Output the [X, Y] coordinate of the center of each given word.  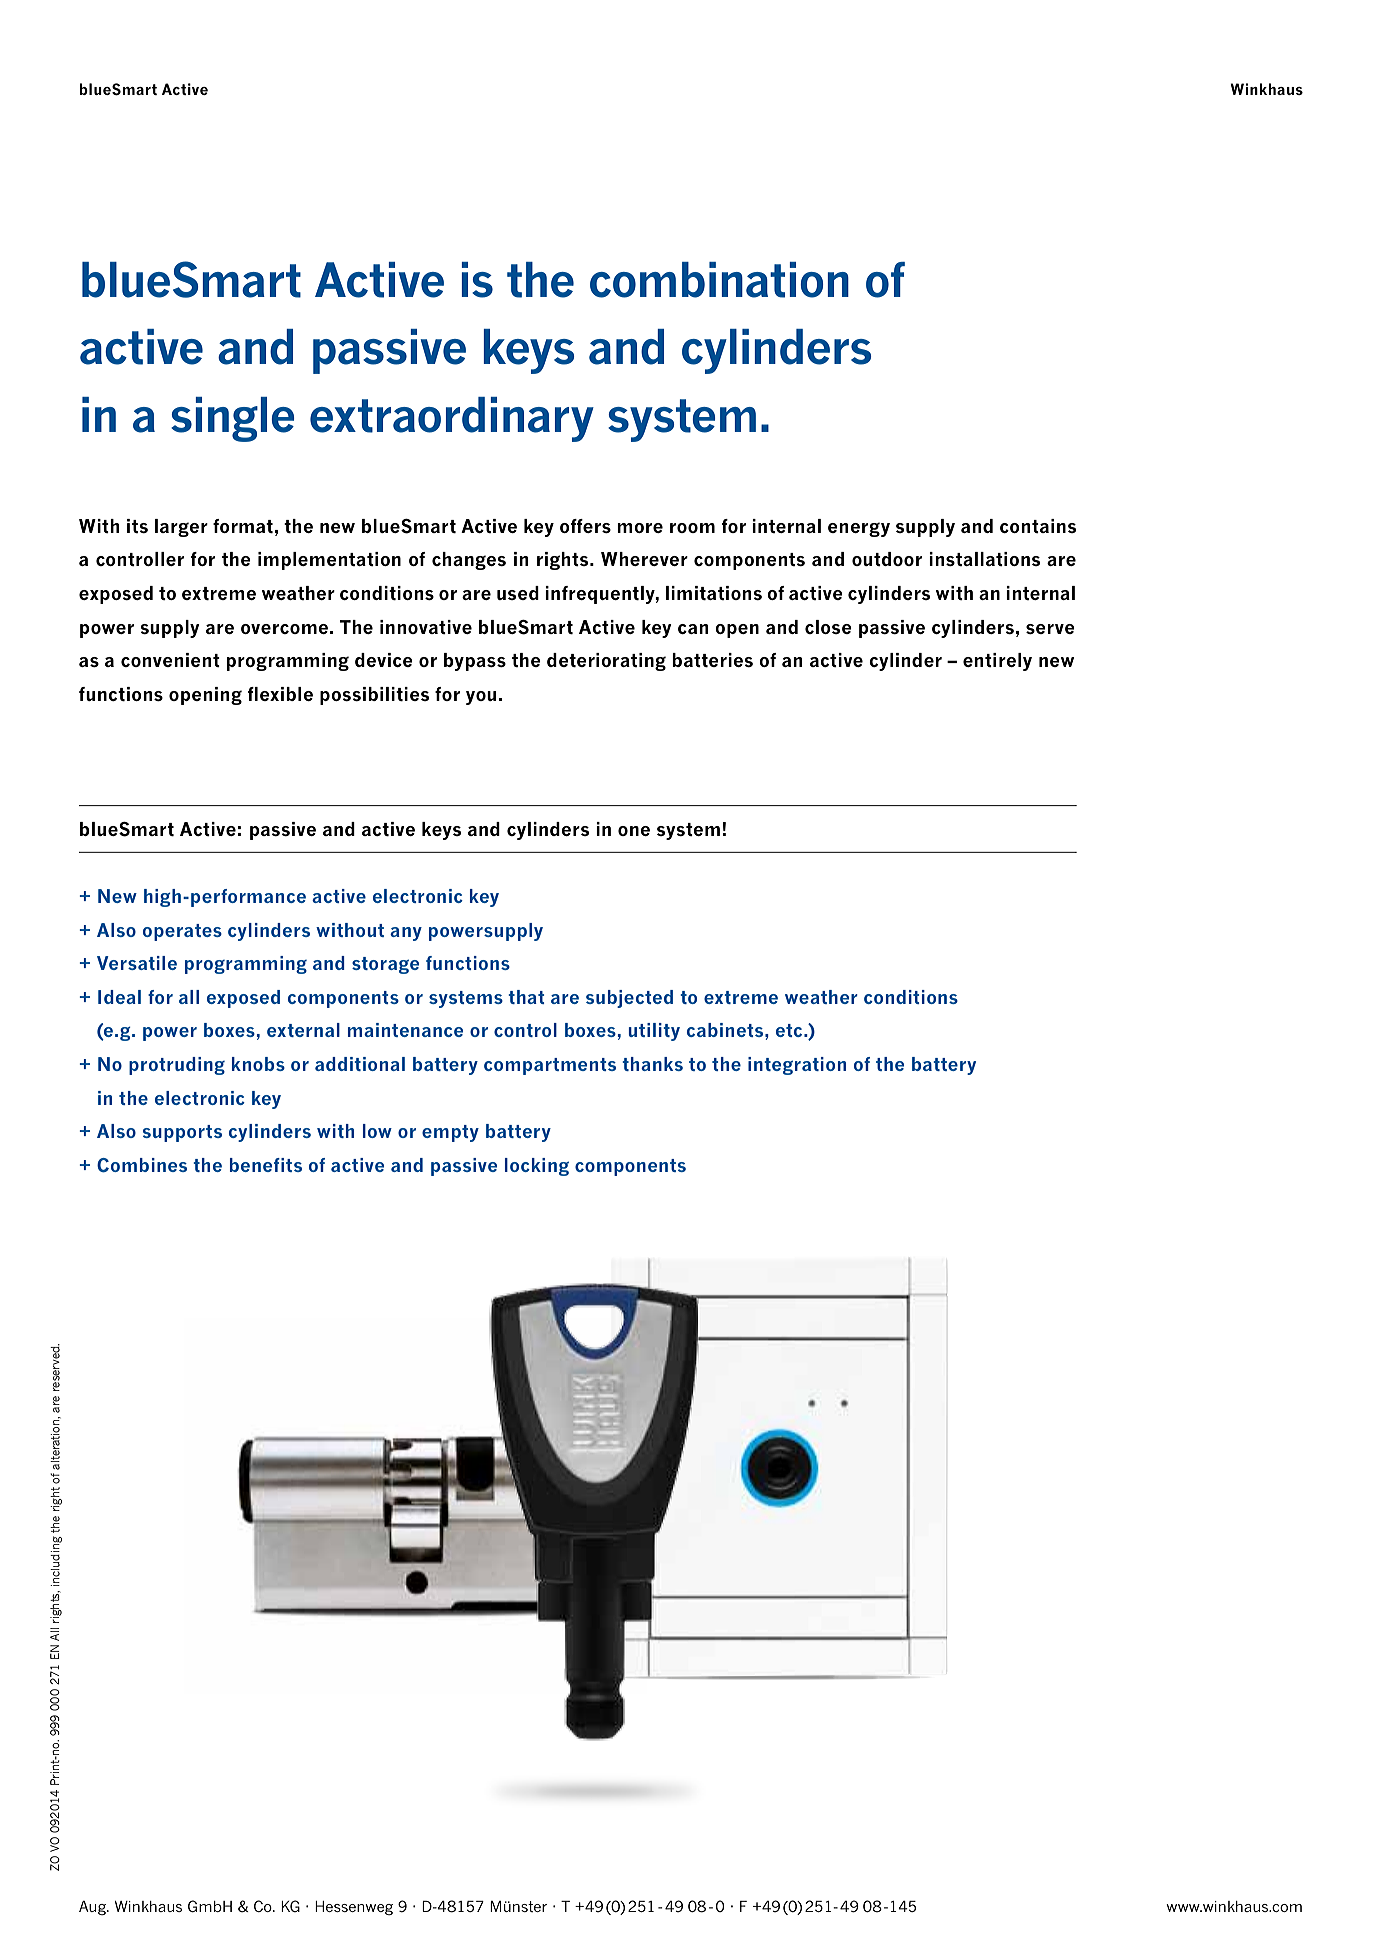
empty [450, 1133]
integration [797, 1066]
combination [719, 280]
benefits [266, 1165]
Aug [94, 1908]
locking [537, 1167]
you [481, 698]
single [232, 419]
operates [182, 932]
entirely [997, 662]
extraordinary [452, 419]
